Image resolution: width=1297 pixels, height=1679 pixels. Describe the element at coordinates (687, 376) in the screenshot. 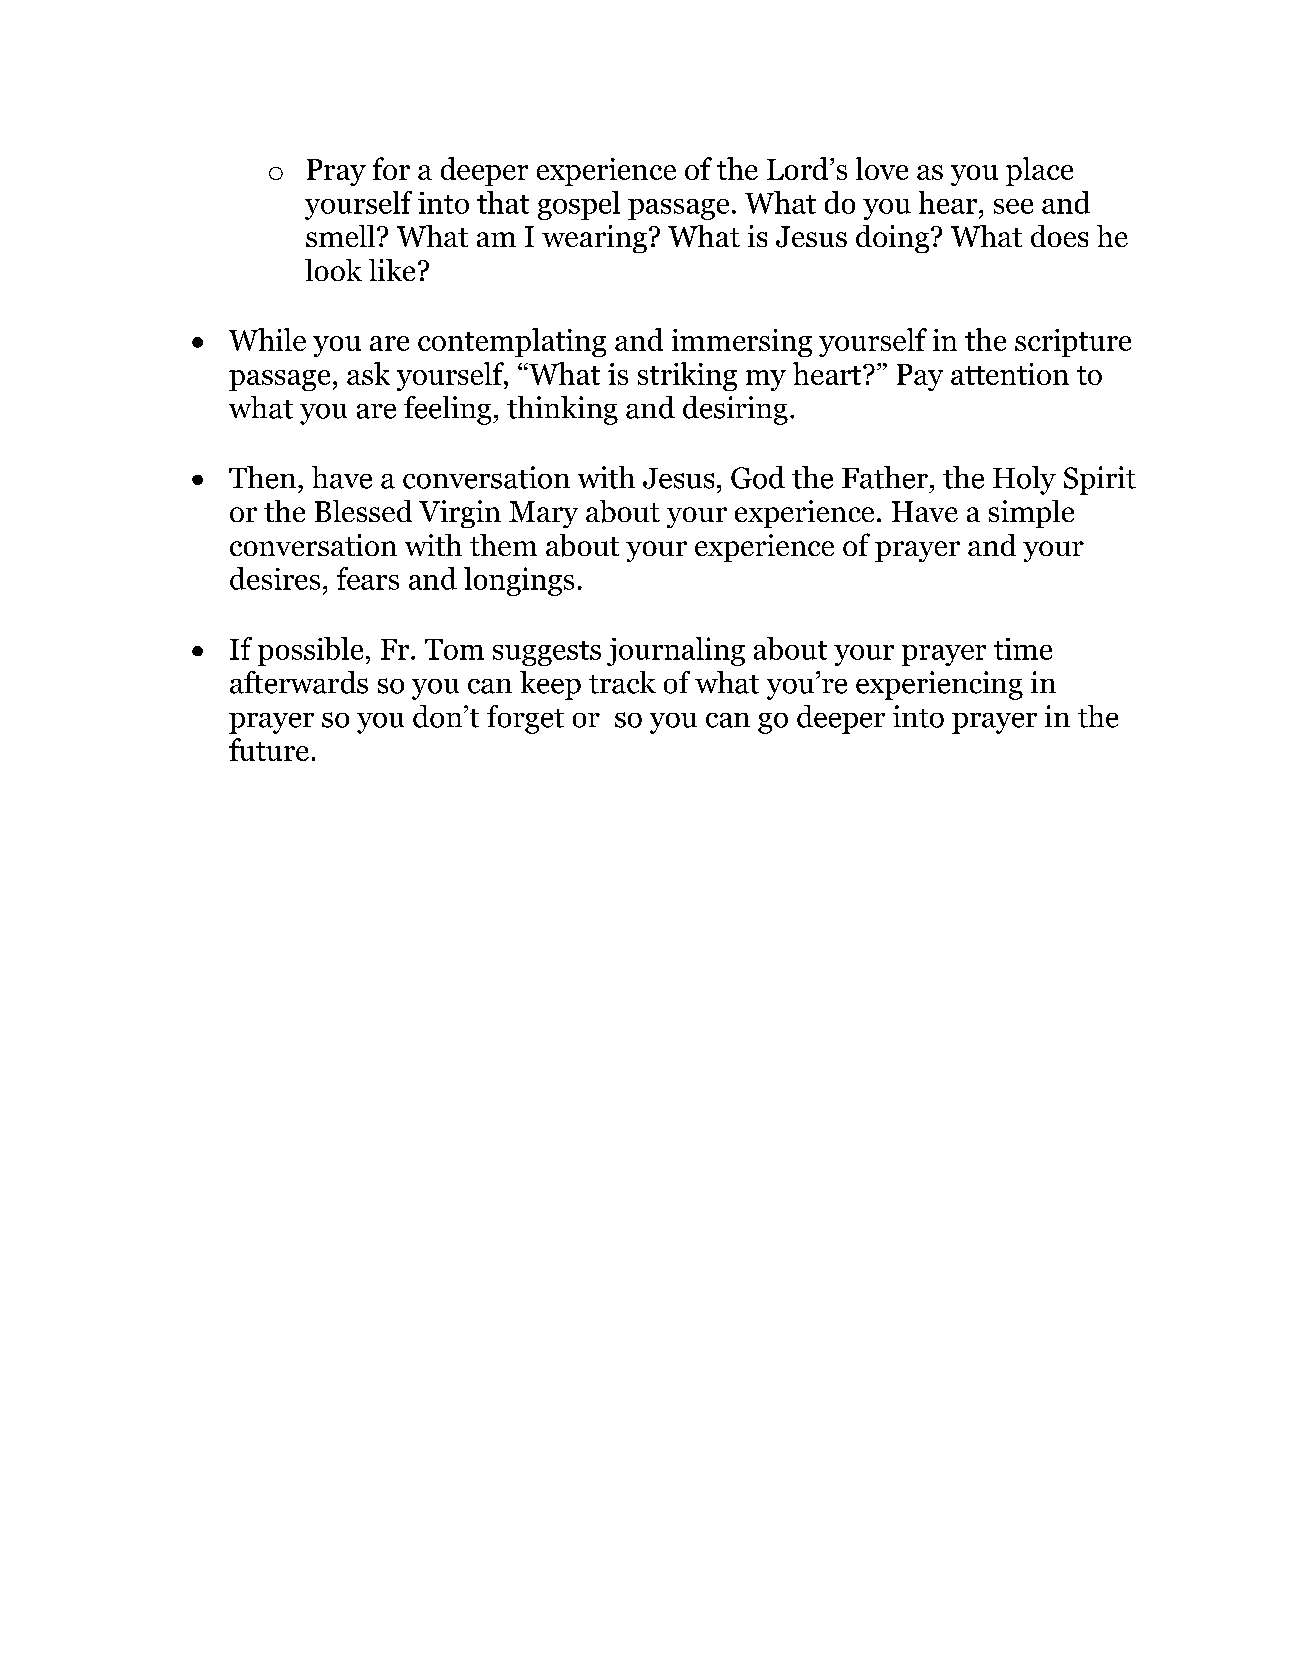

I see `striking` at that location.
